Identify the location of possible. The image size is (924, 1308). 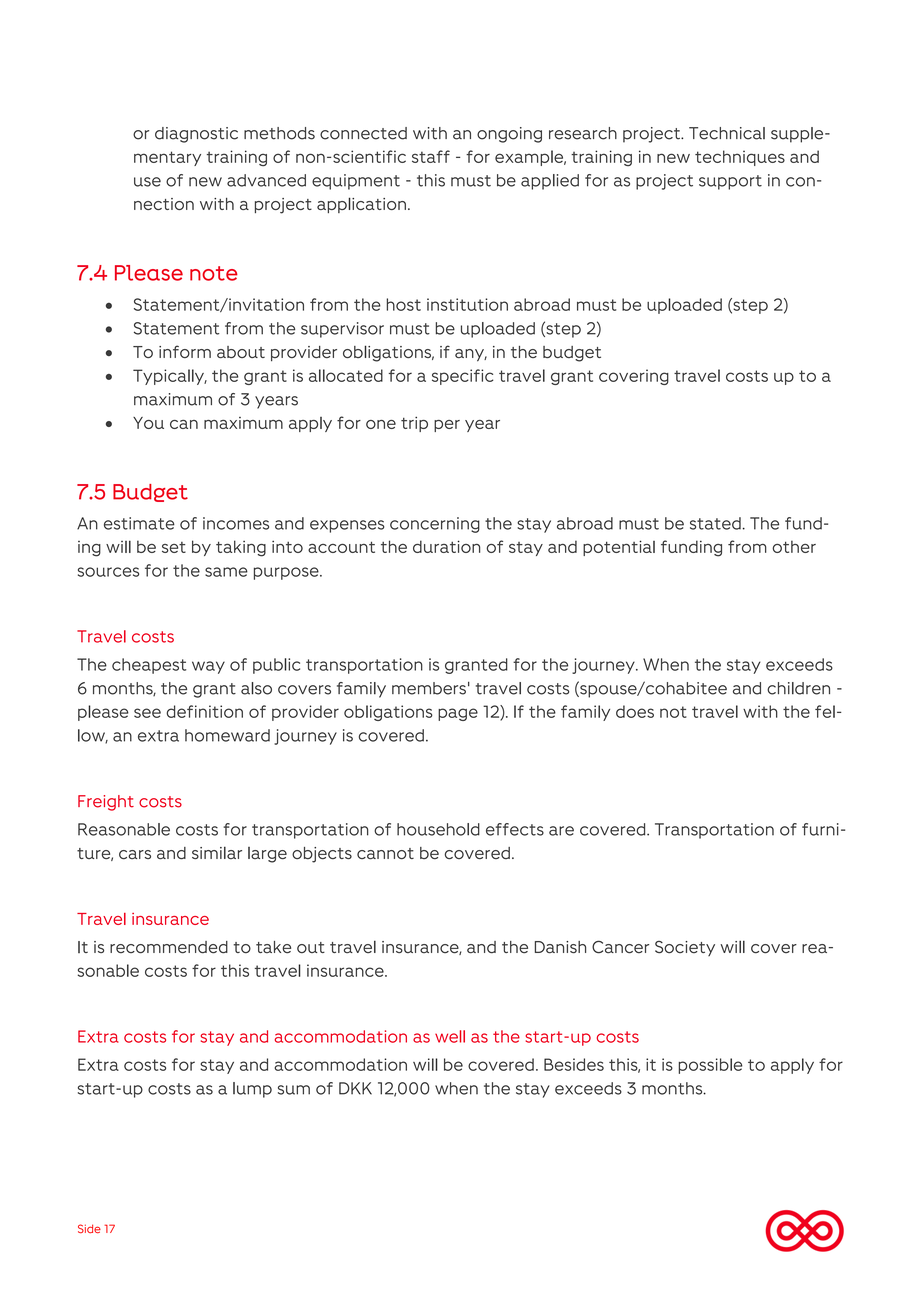
(710, 1066).
